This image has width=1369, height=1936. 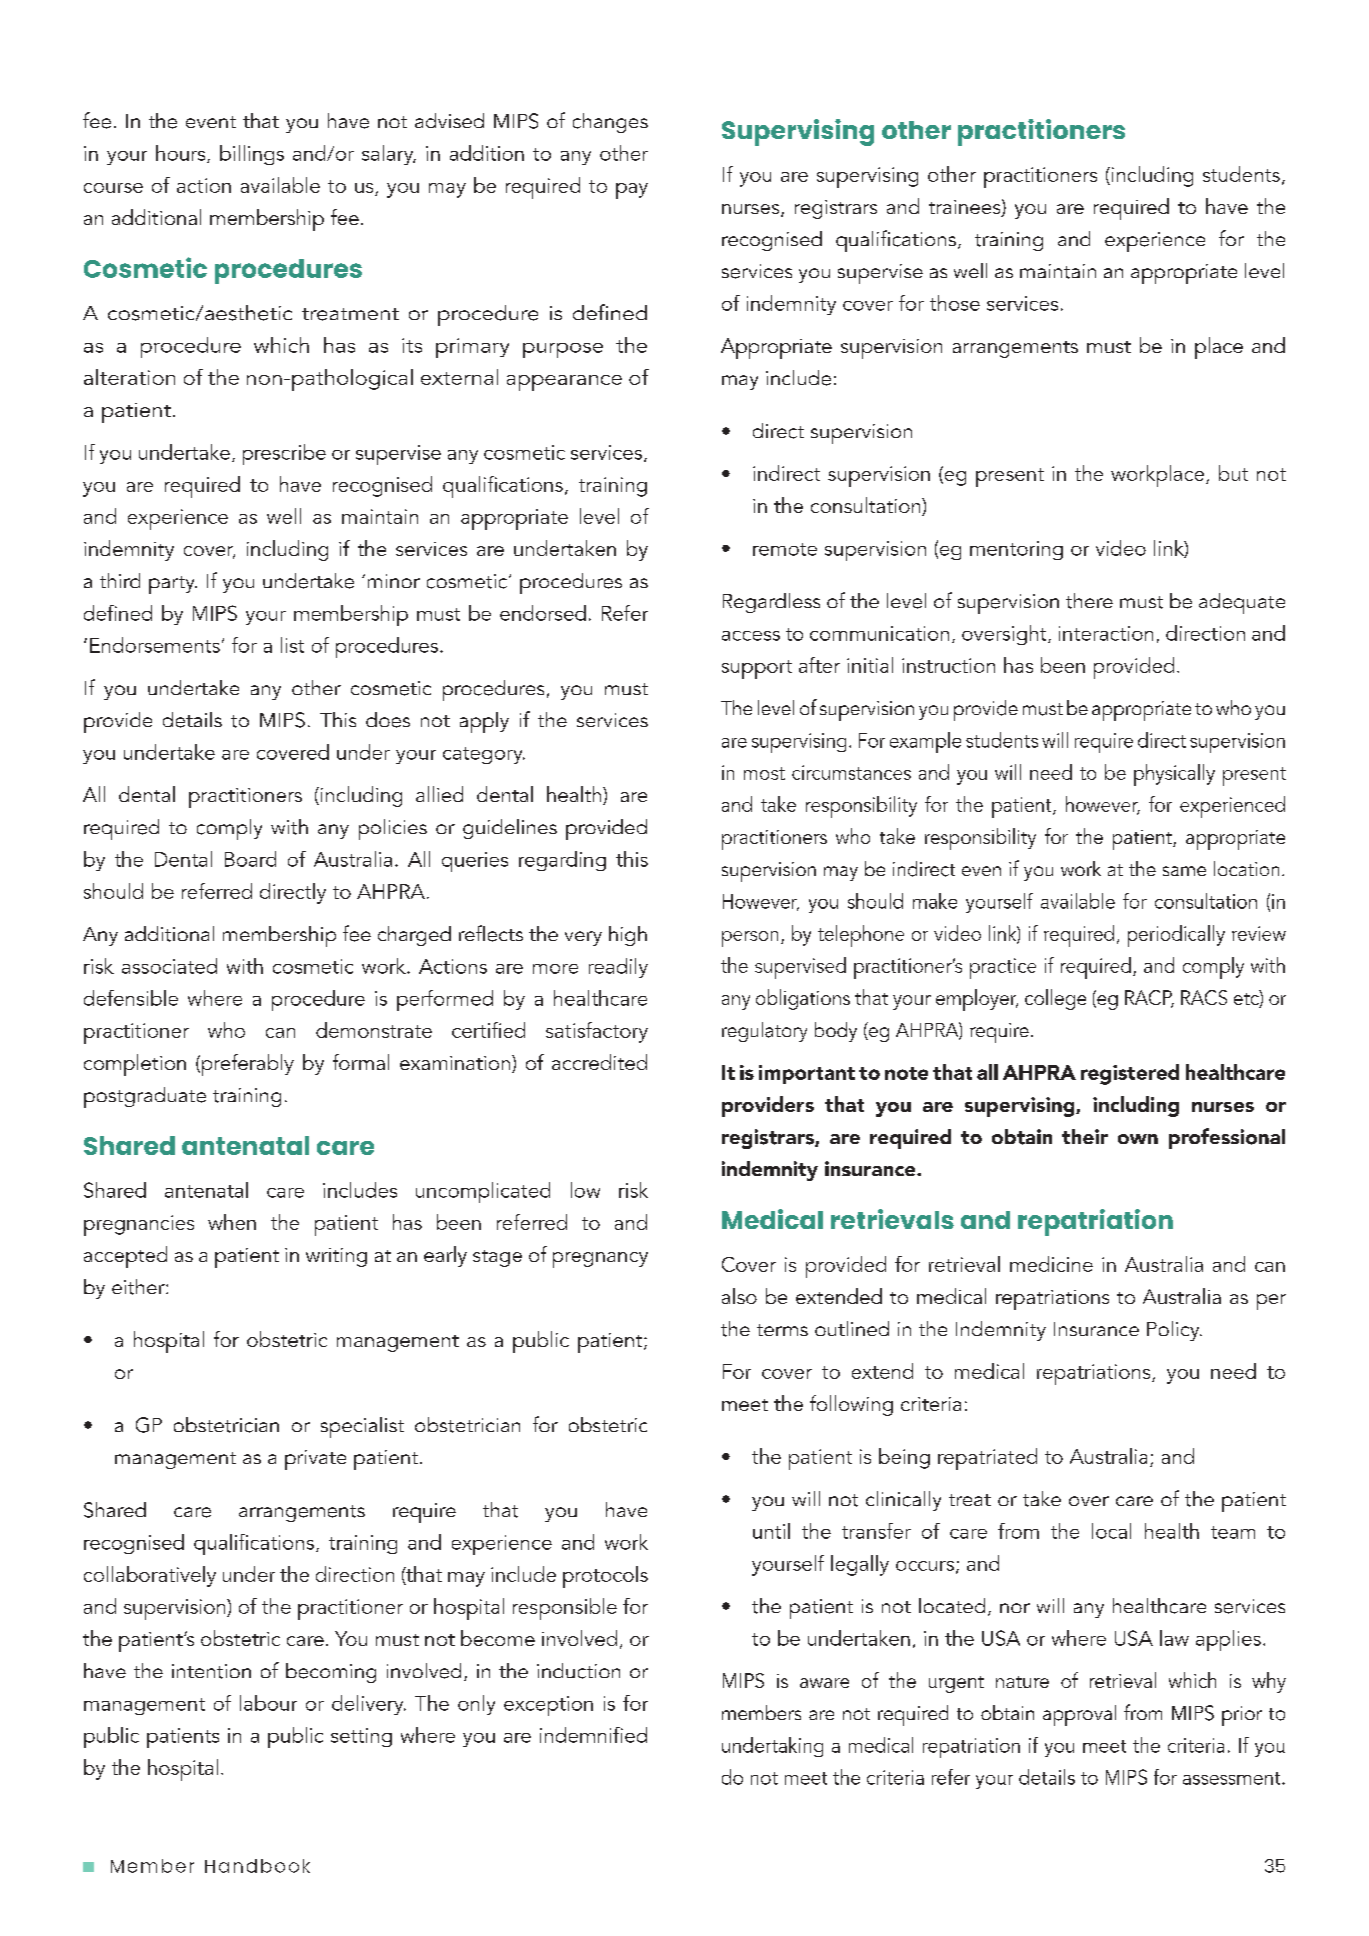 I want to click on those, so click(x=955, y=303).
